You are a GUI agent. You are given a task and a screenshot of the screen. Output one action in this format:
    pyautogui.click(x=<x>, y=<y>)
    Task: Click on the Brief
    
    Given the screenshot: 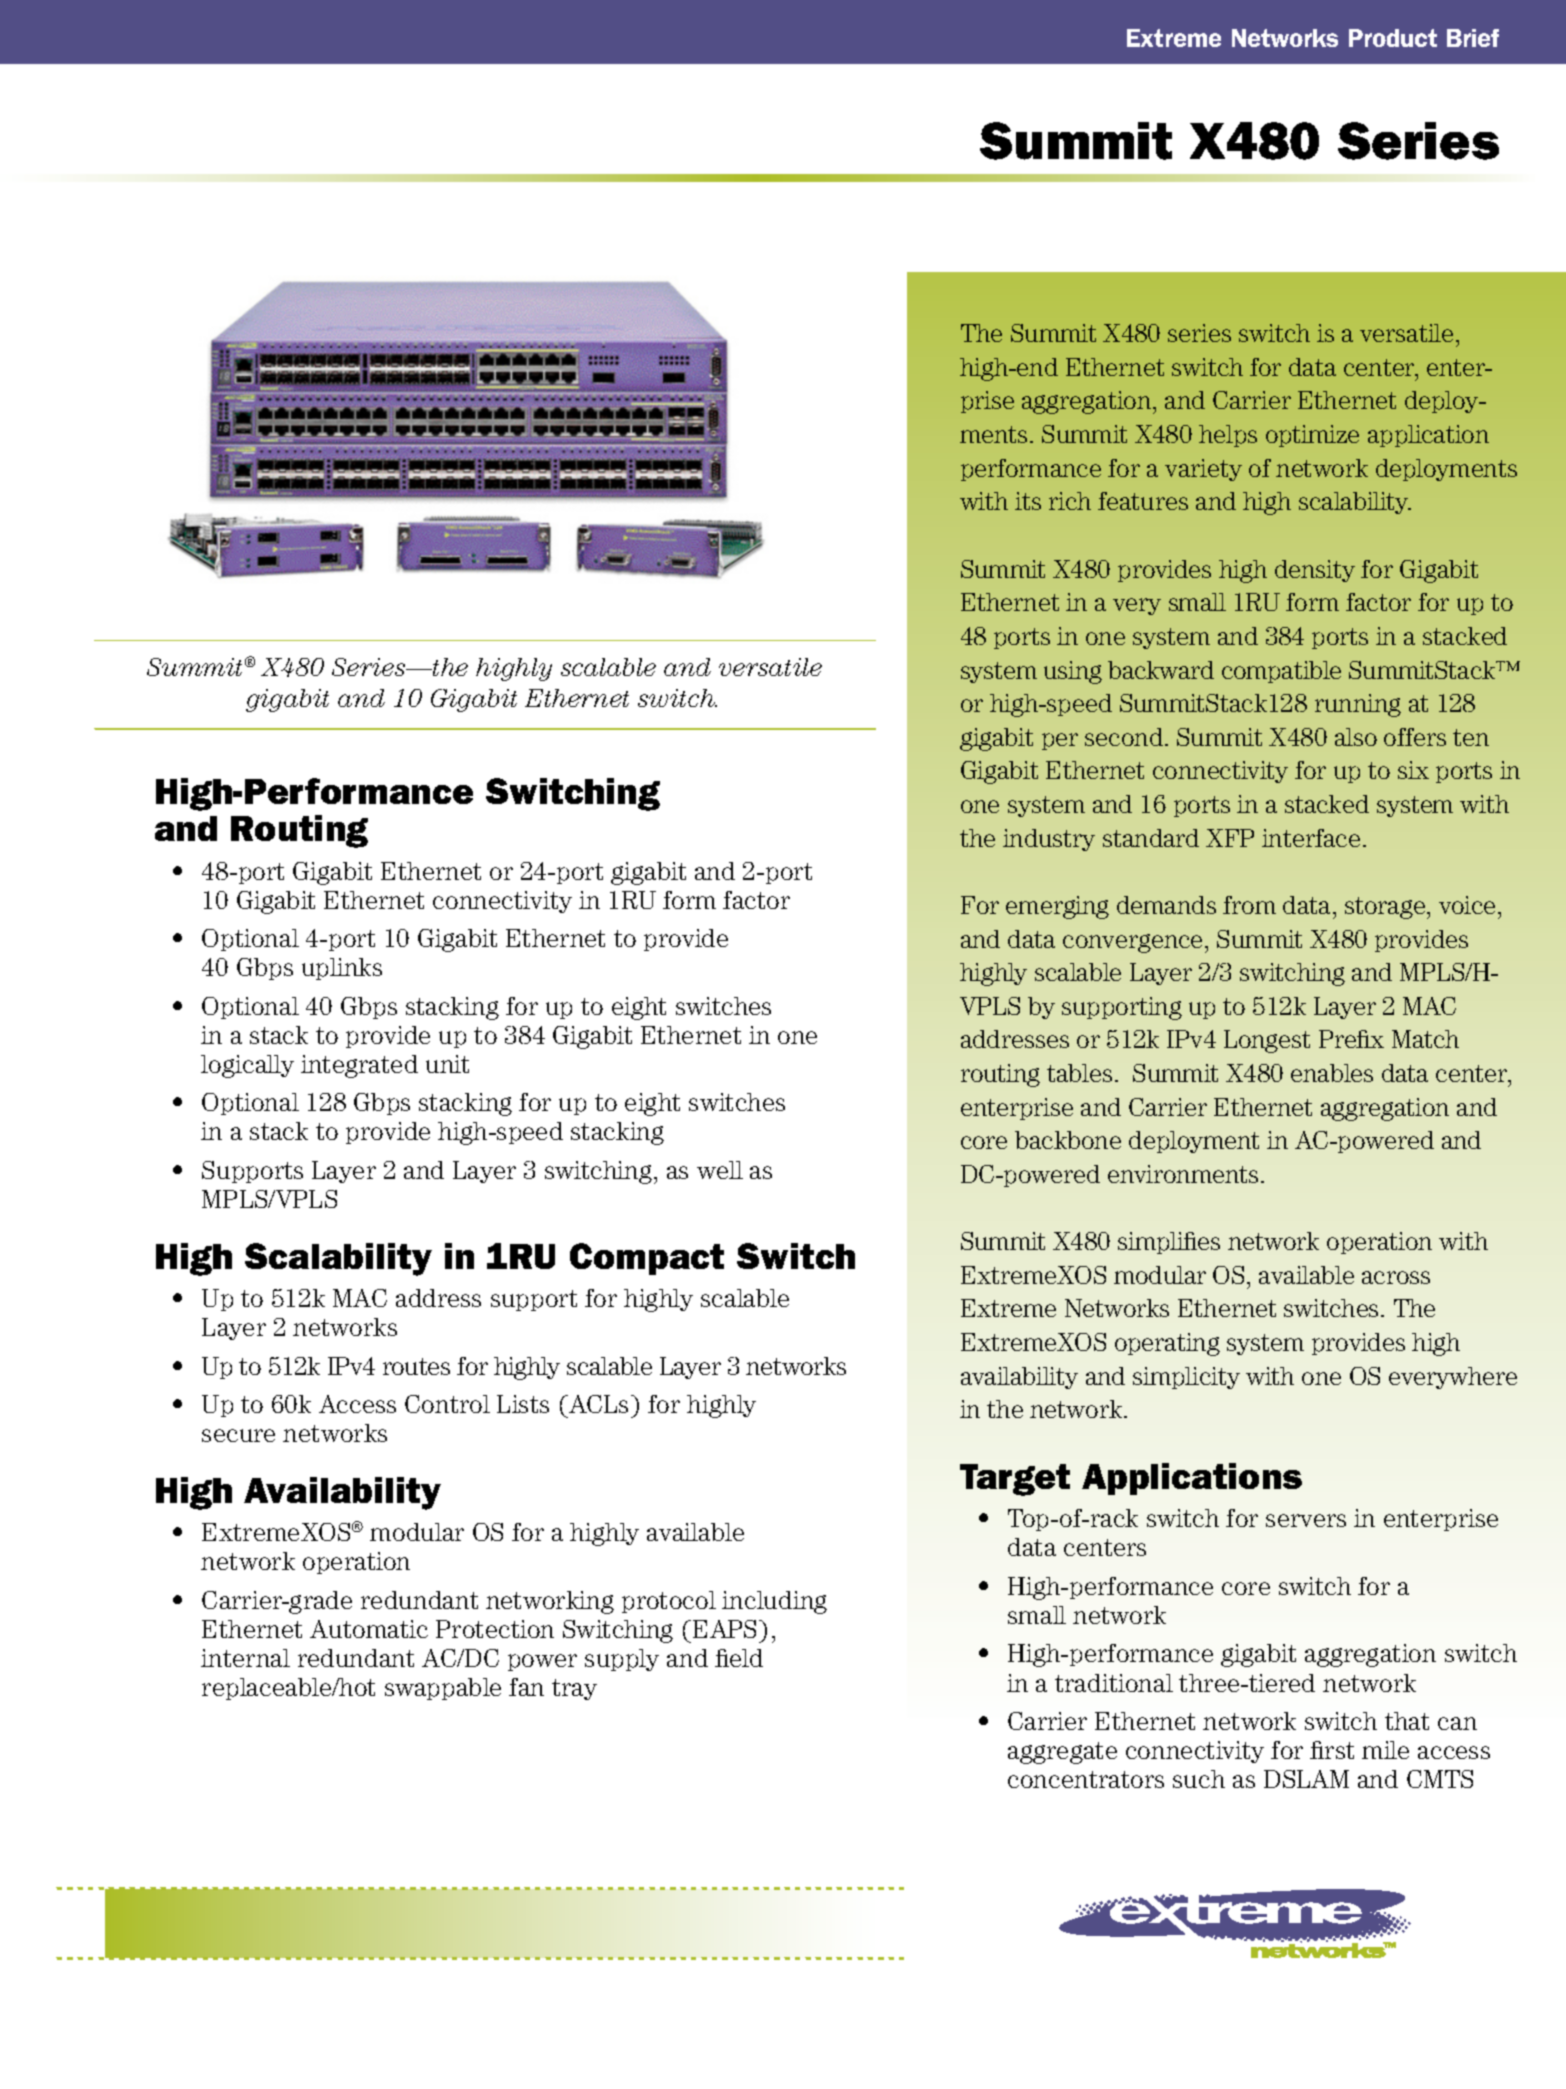 What is the action you would take?
    pyautogui.click(x=1473, y=38)
